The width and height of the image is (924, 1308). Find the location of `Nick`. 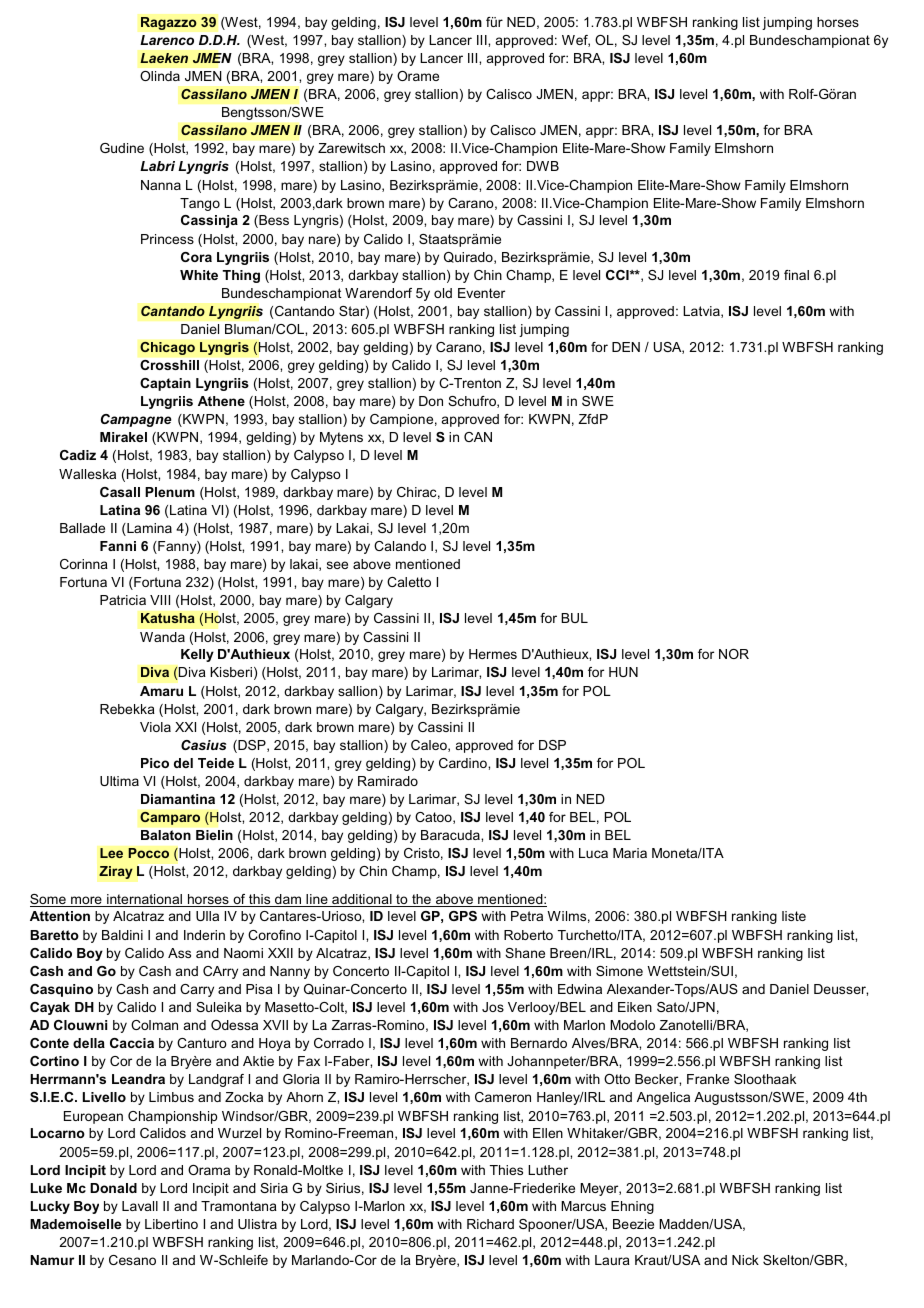

Nick is located at coordinates (745, 1260).
